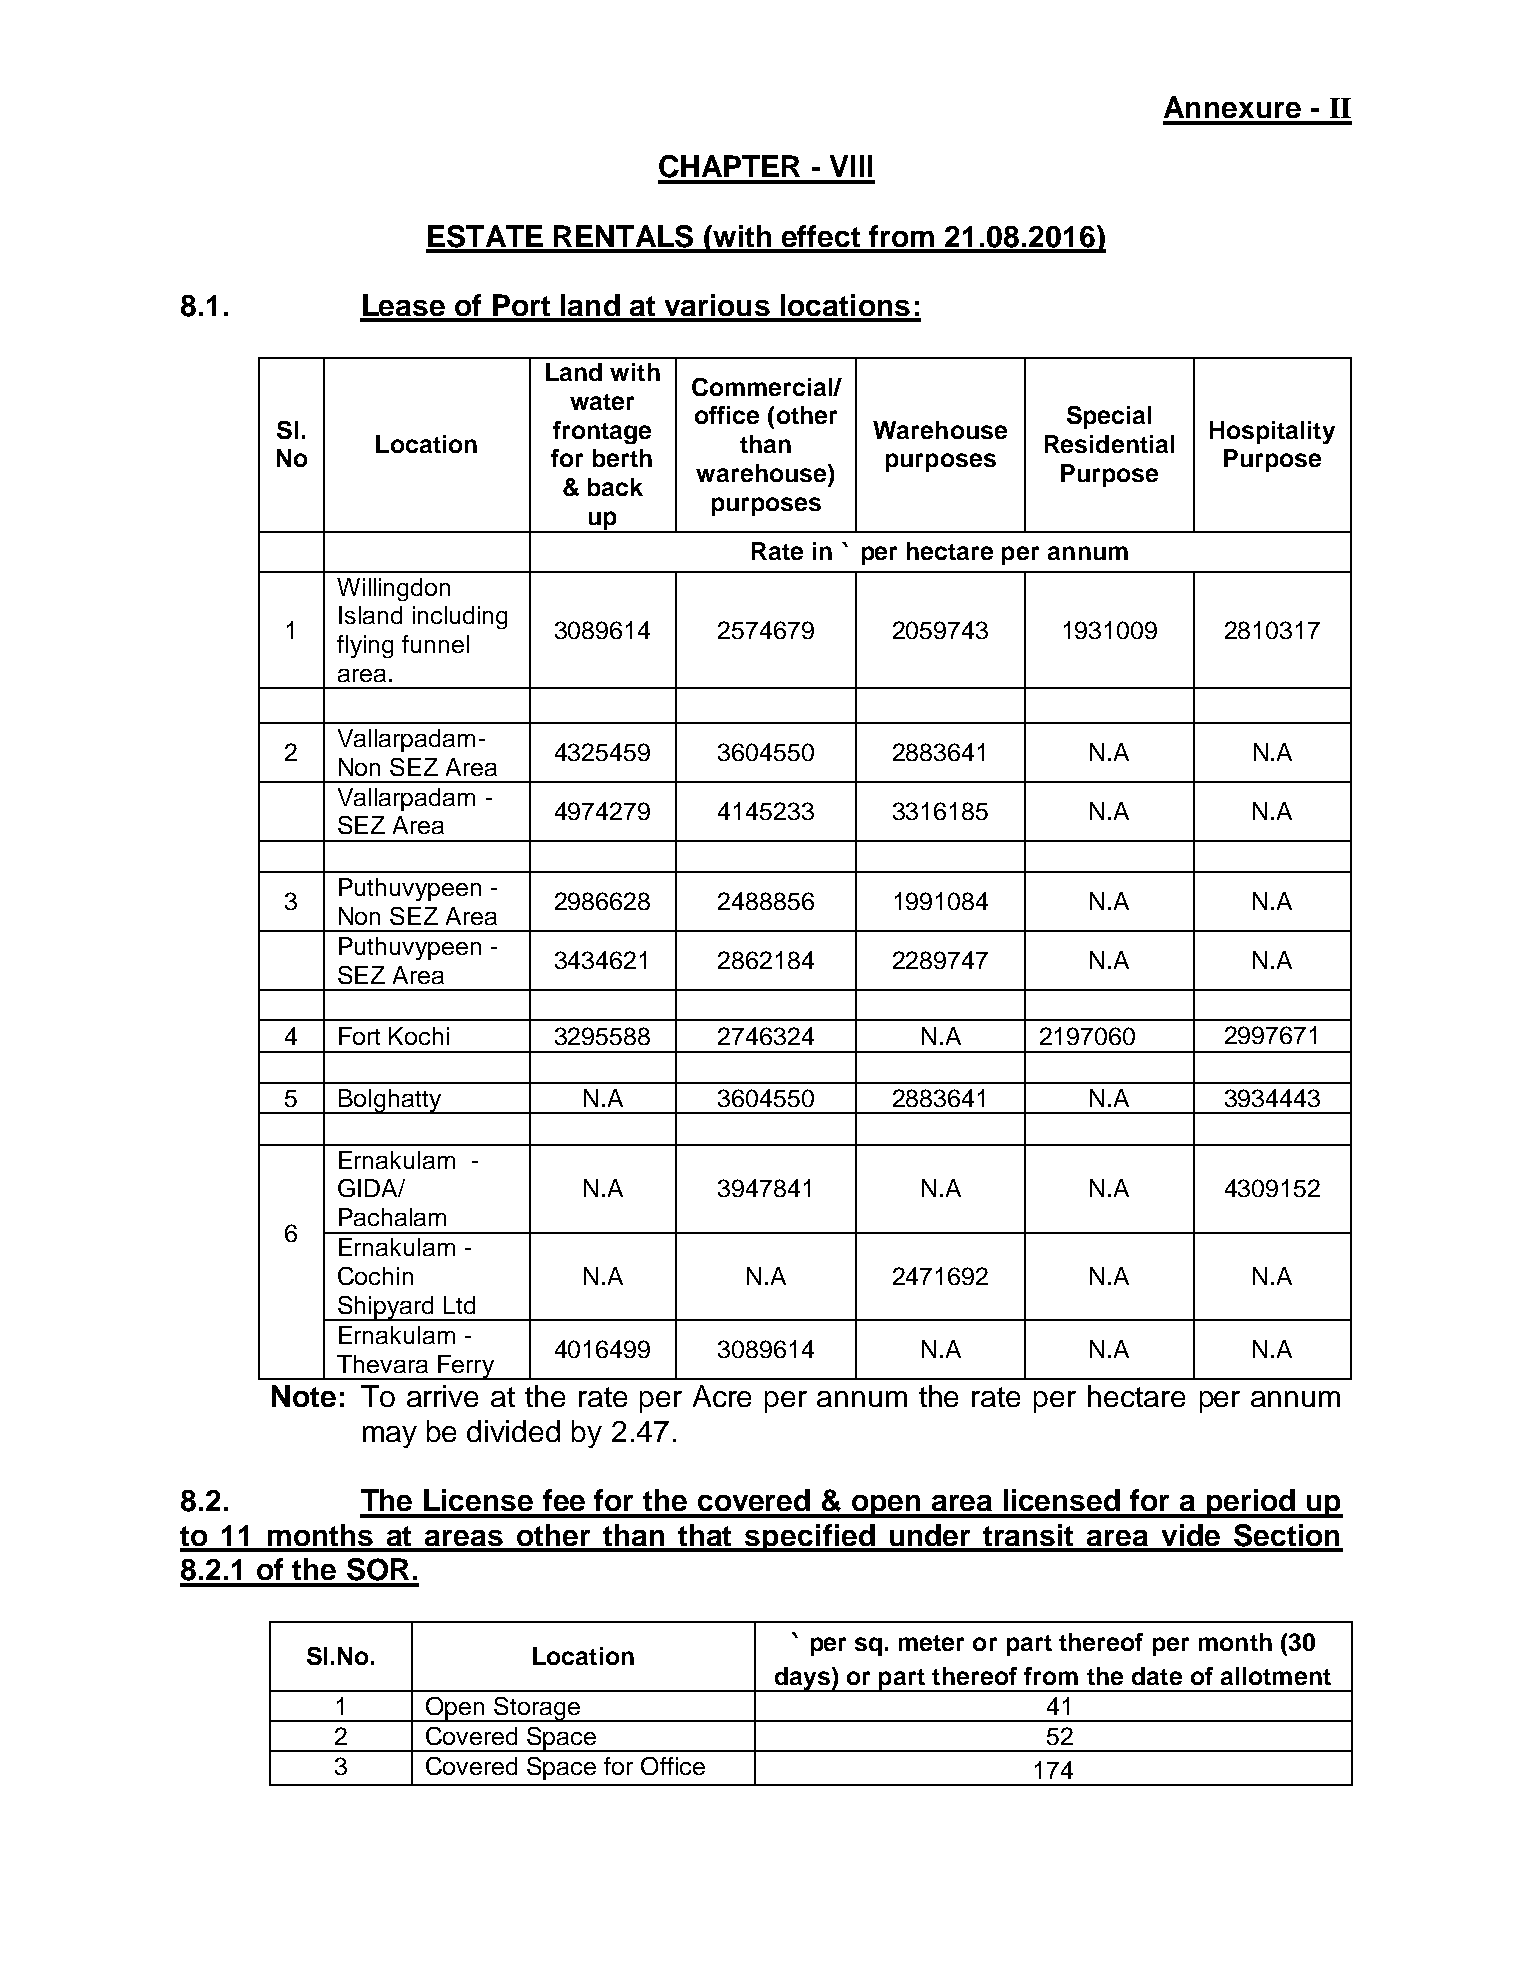 This screenshot has width=1532, height=1982. Describe the element at coordinates (1272, 432) in the screenshot. I see `Hospitality` at that location.
